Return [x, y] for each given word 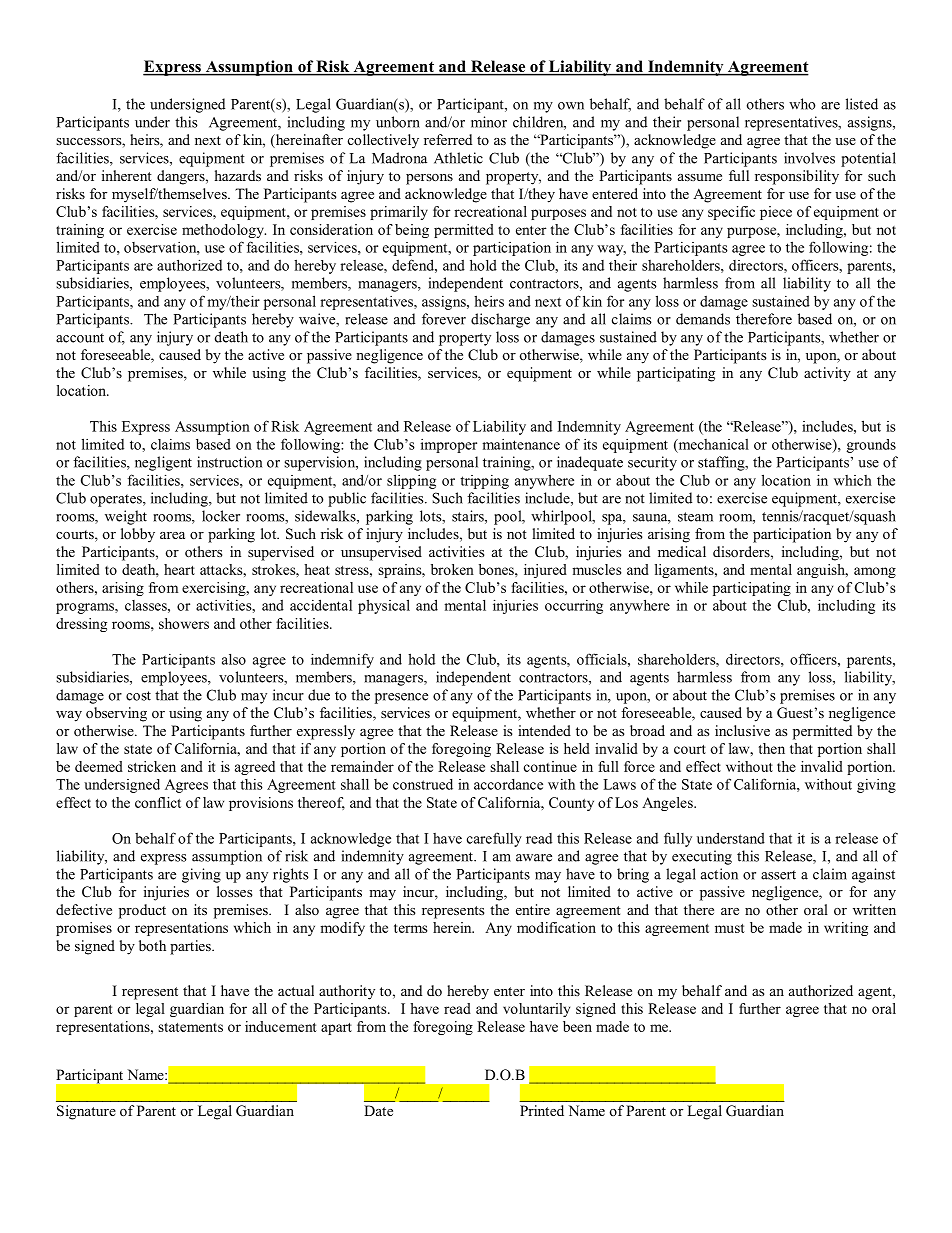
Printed [542, 1110]
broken [452, 569]
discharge [500, 320]
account [80, 338]
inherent [127, 175]
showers [184, 623]
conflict [158, 802]
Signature [86, 1112]
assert [778, 875]
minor [489, 122]
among [875, 572]
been [577, 1026]
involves [809, 158]
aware [534, 858]
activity [827, 374]
